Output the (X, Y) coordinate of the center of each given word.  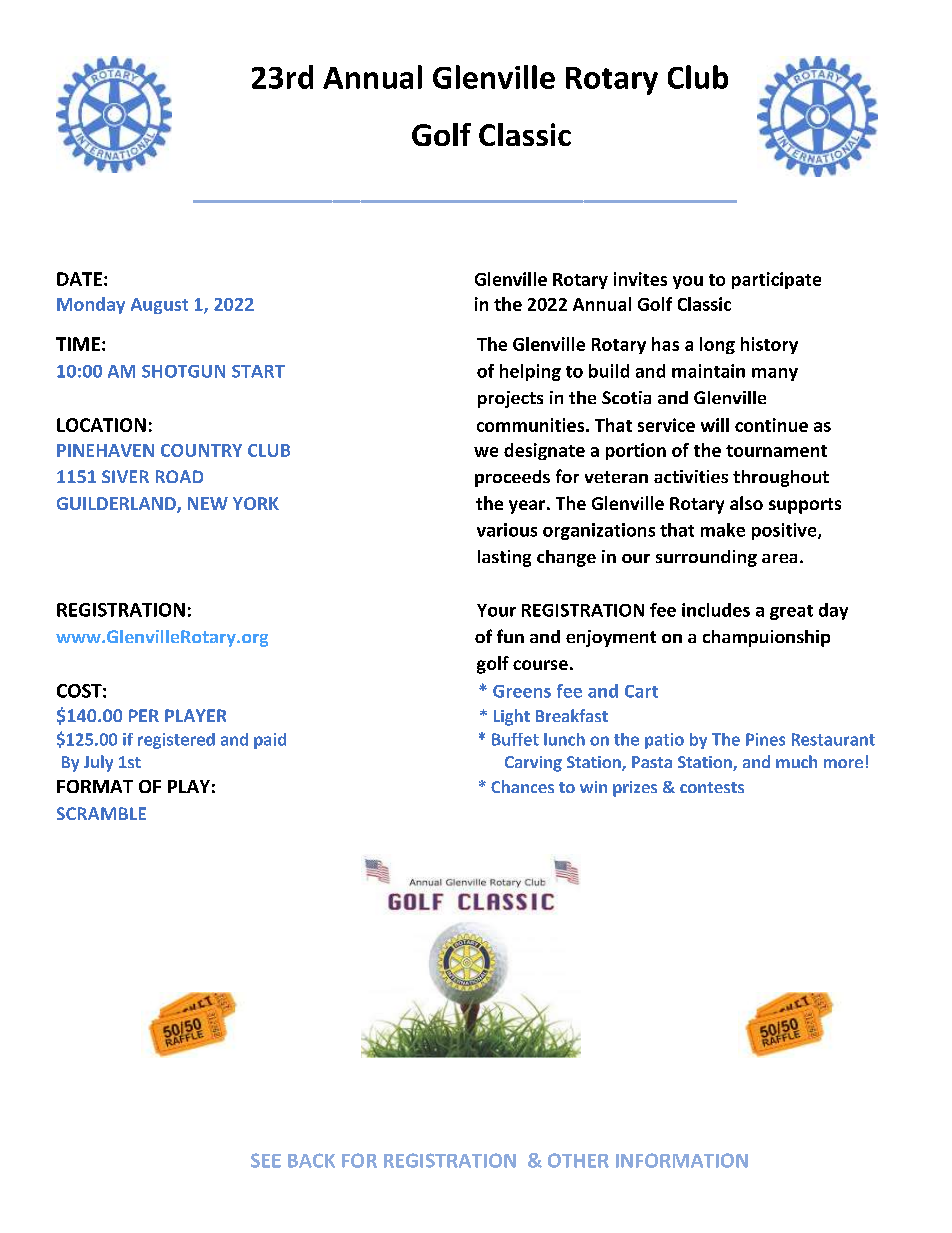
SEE (266, 1160)
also (746, 503)
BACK (311, 1160)
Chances (522, 786)
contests (712, 787)
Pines (765, 739)
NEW (208, 503)
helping (530, 372)
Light (512, 717)
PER (144, 715)
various (507, 530)
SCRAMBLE (101, 813)
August (159, 306)
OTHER (578, 1160)
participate (776, 280)
